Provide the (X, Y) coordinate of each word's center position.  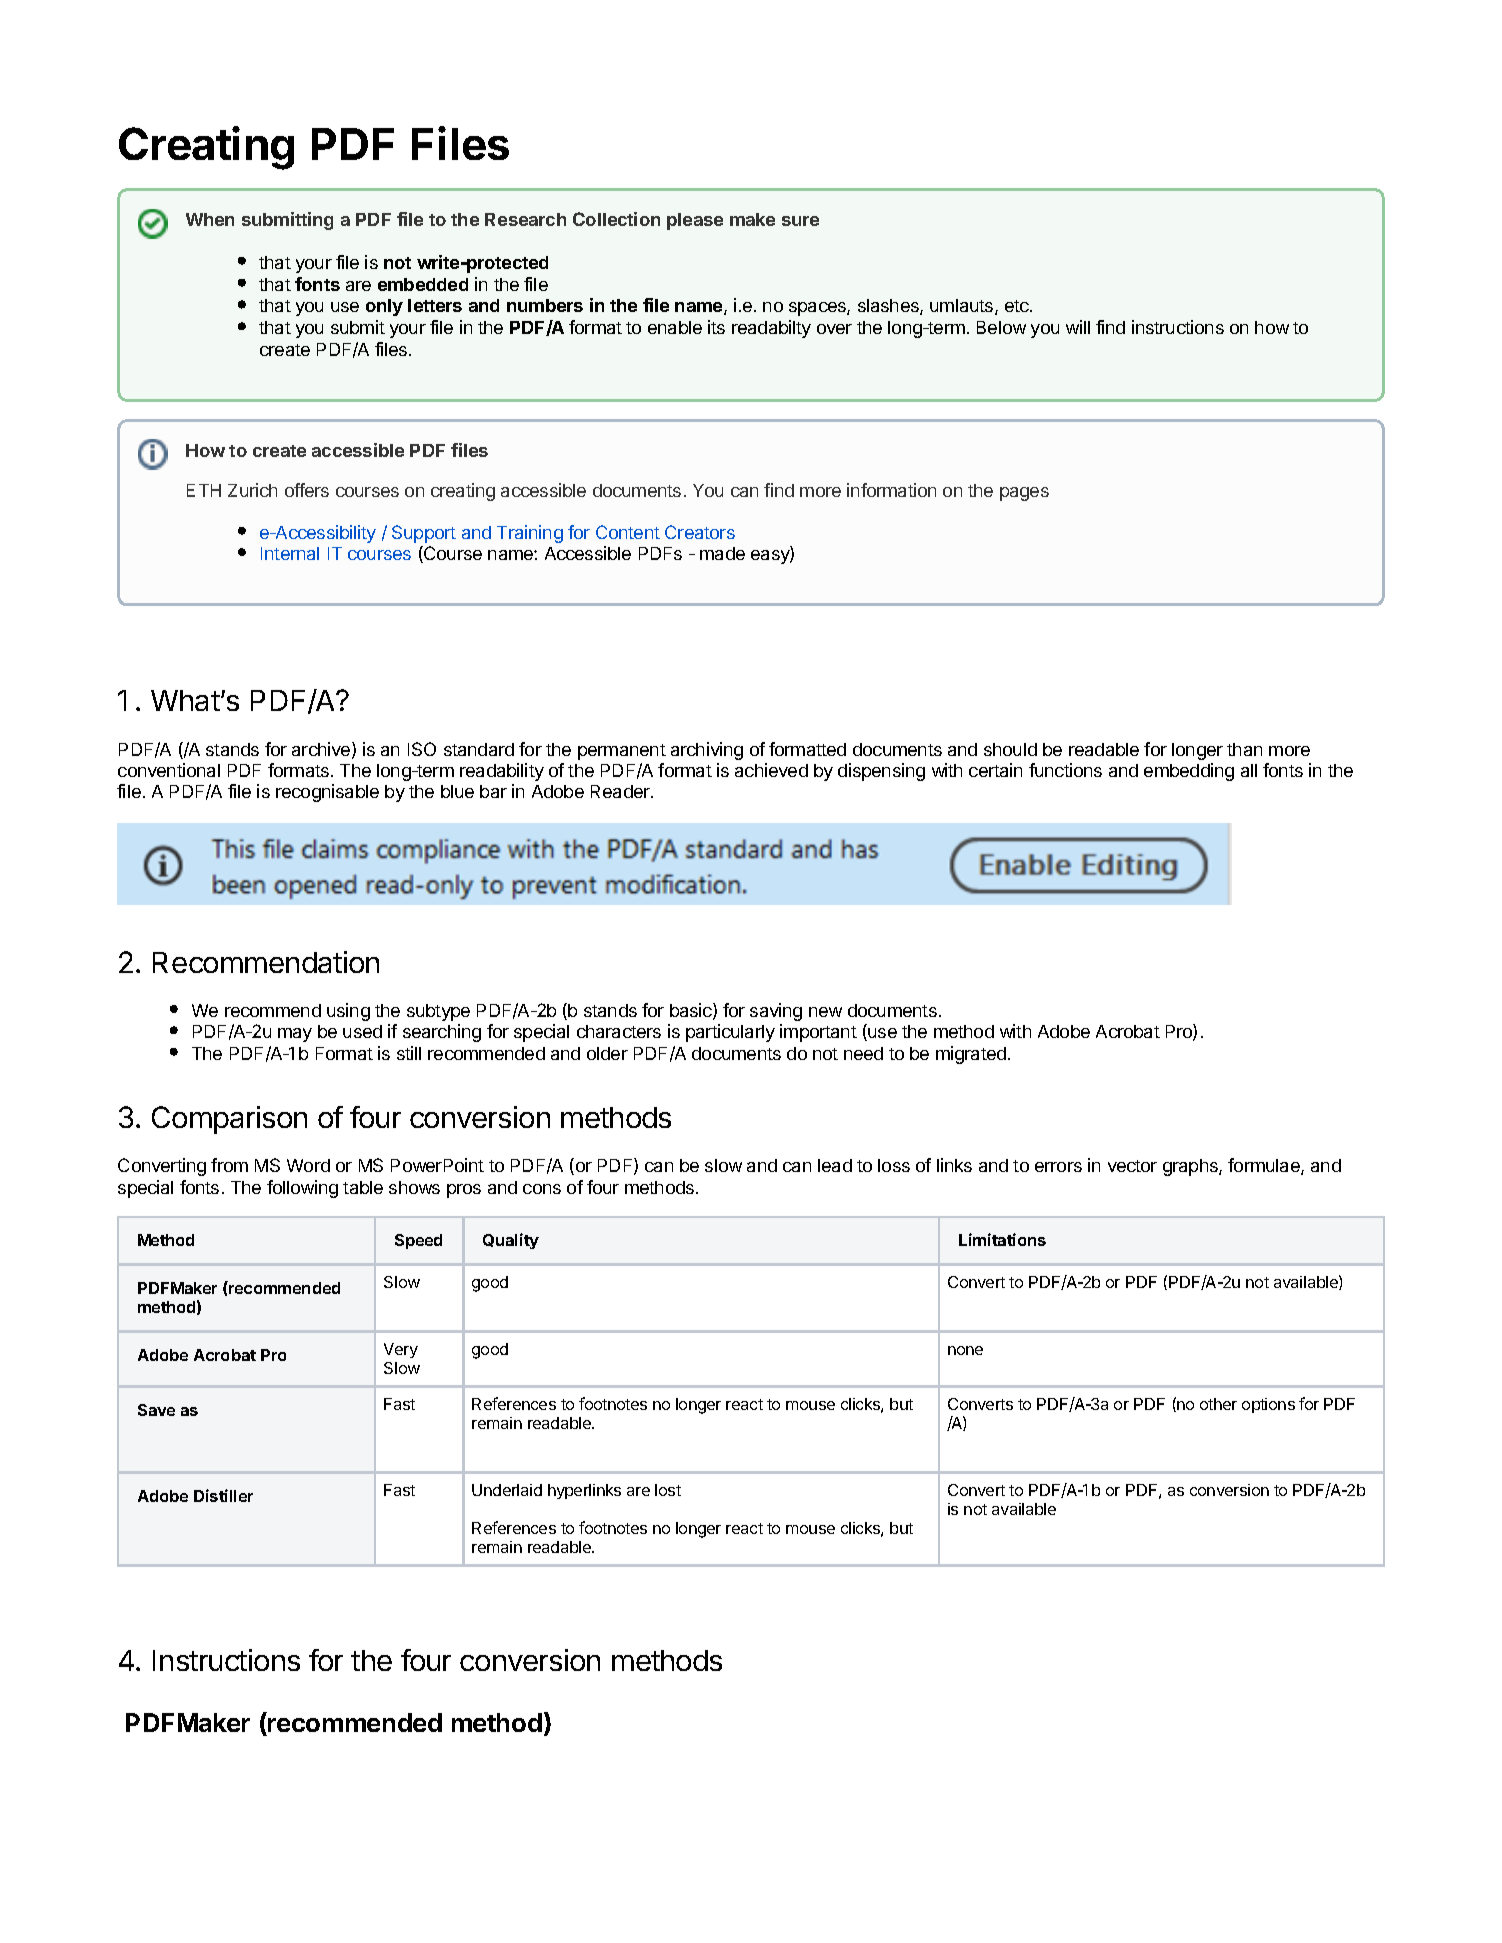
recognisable (327, 793)
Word (308, 1165)
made (722, 553)
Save (156, 1410)
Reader (621, 791)
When (210, 219)
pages (1024, 494)
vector (1132, 1166)
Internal (290, 553)
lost (668, 1490)
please (695, 221)
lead (835, 1165)
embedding (1189, 772)
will (1078, 327)
